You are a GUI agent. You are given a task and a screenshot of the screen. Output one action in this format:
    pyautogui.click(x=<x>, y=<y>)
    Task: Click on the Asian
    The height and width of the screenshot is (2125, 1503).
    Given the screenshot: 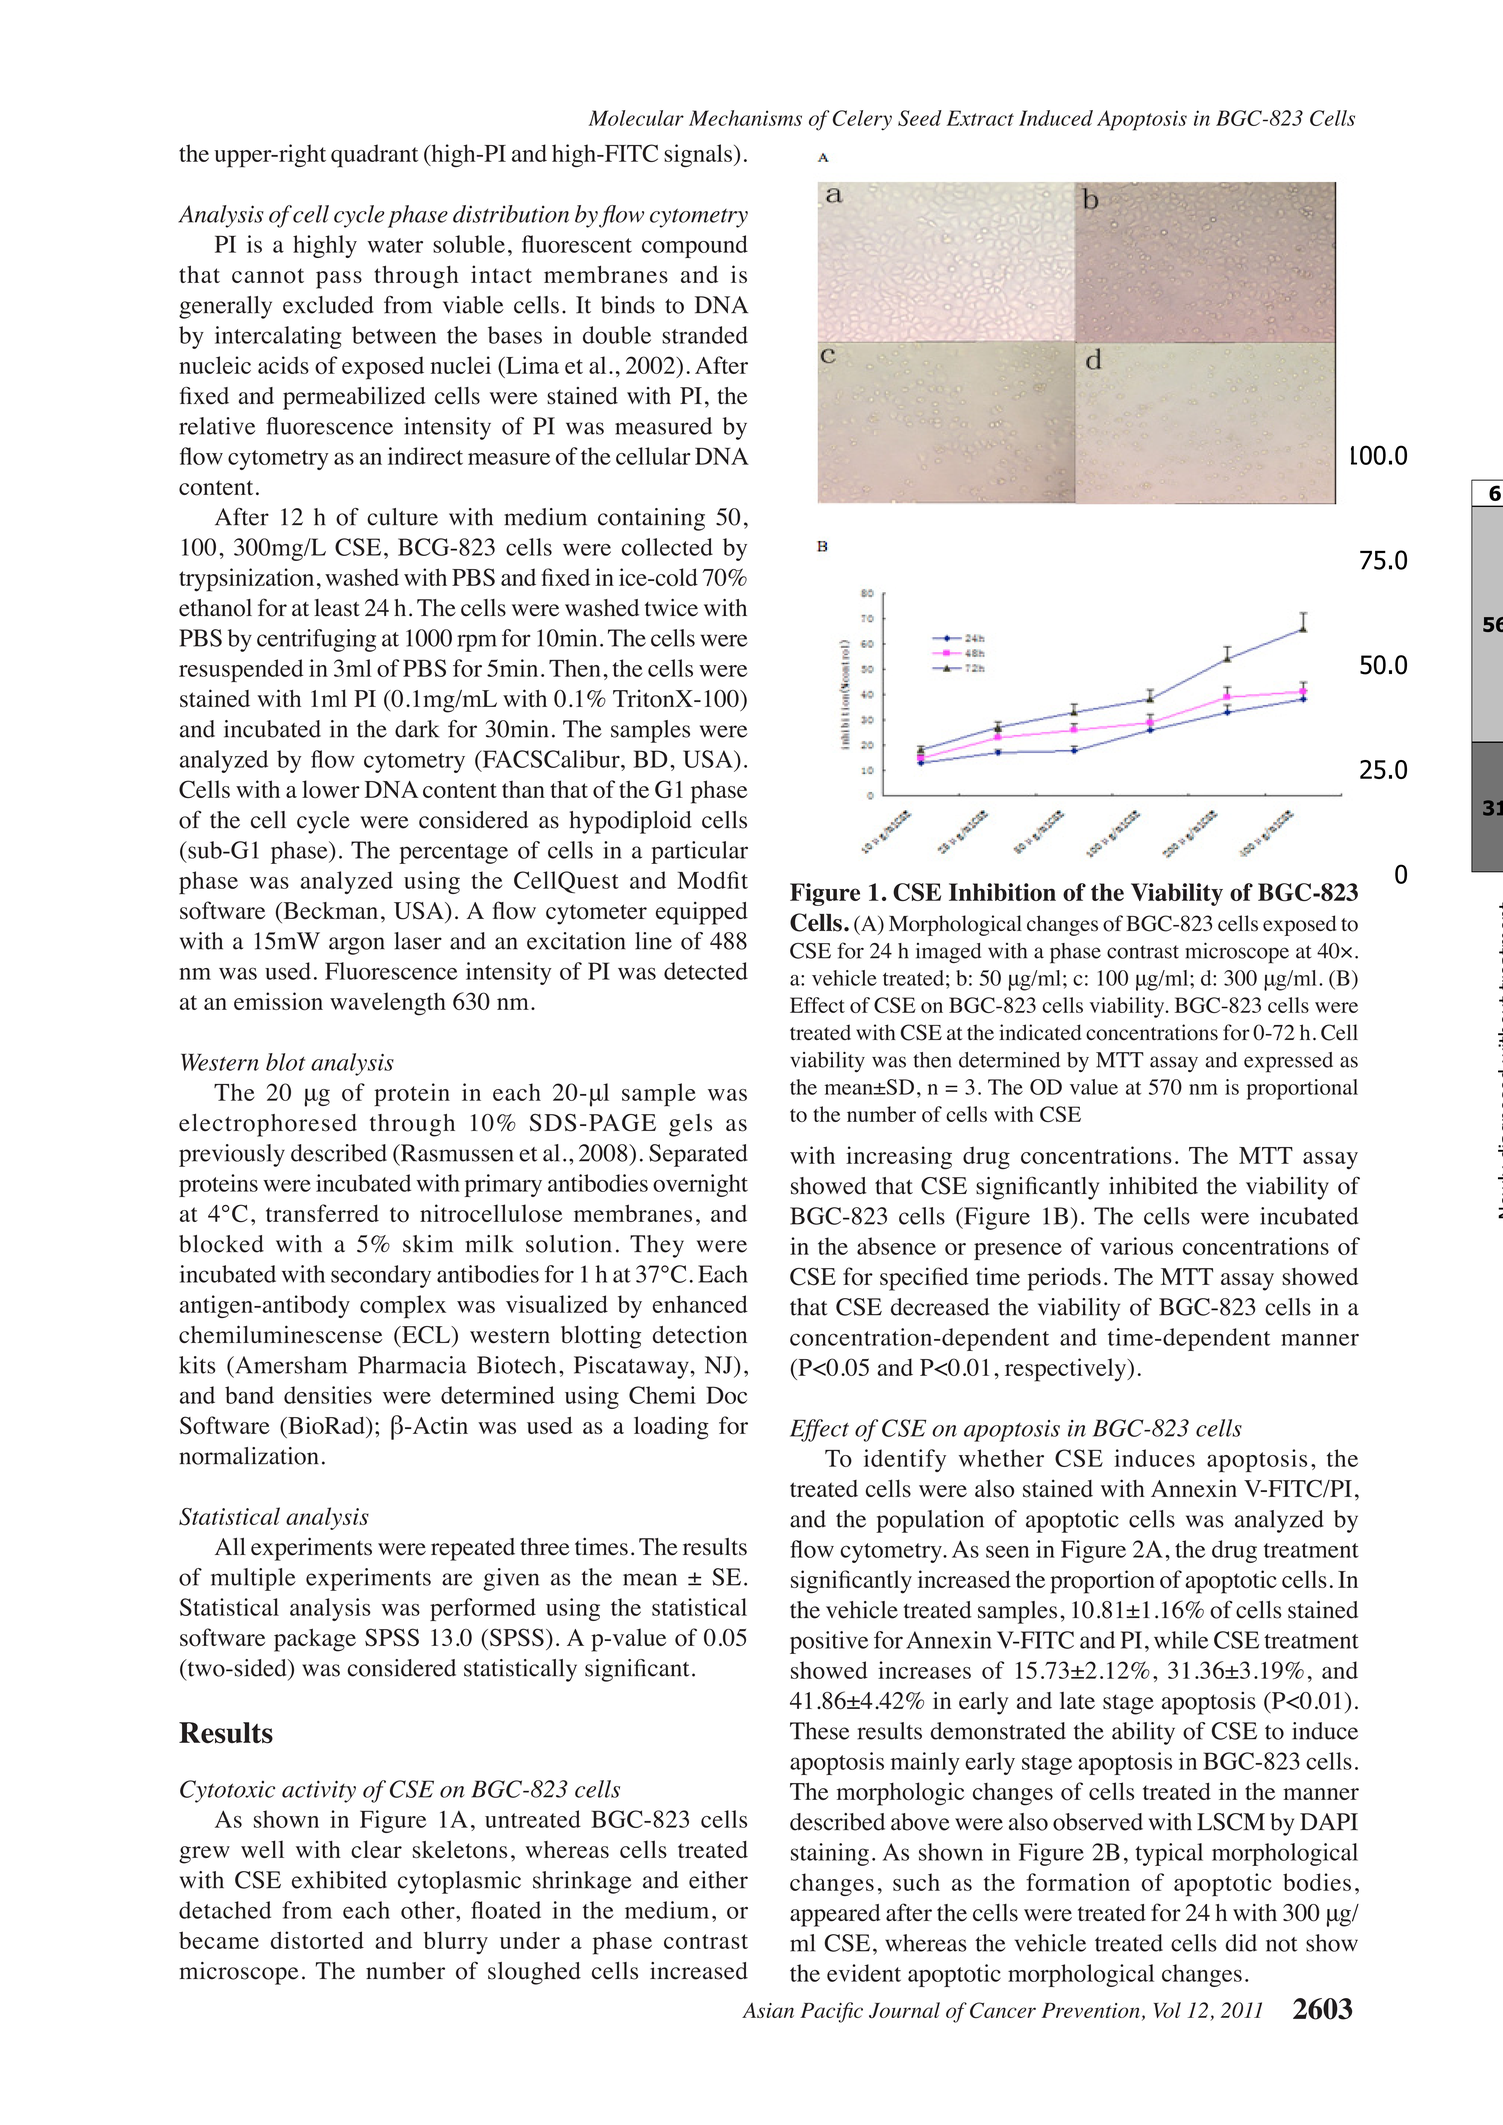 What is the action you would take?
    pyautogui.click(x=768, y=2010)
